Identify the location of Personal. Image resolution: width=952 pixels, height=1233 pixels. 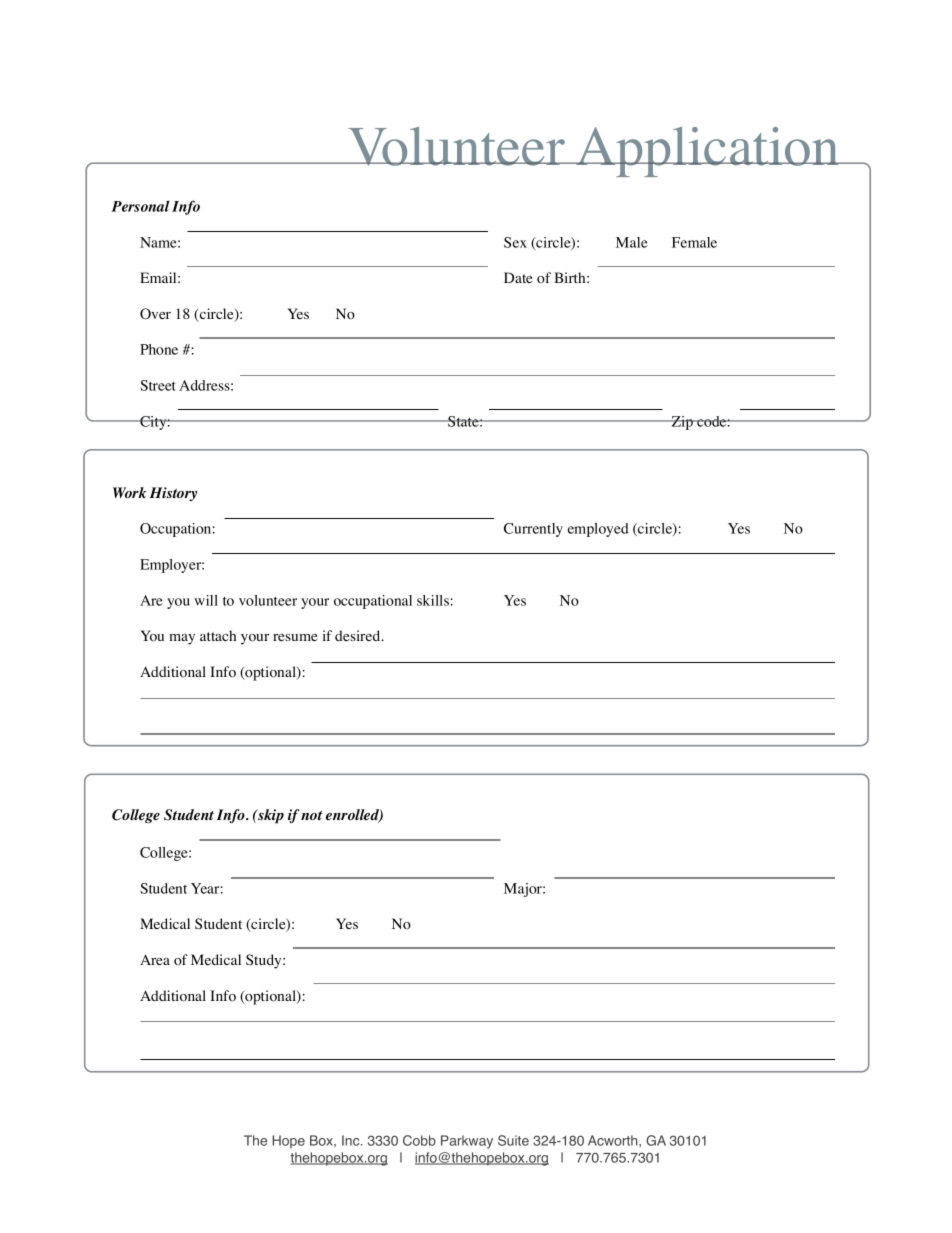
(140, 206).
